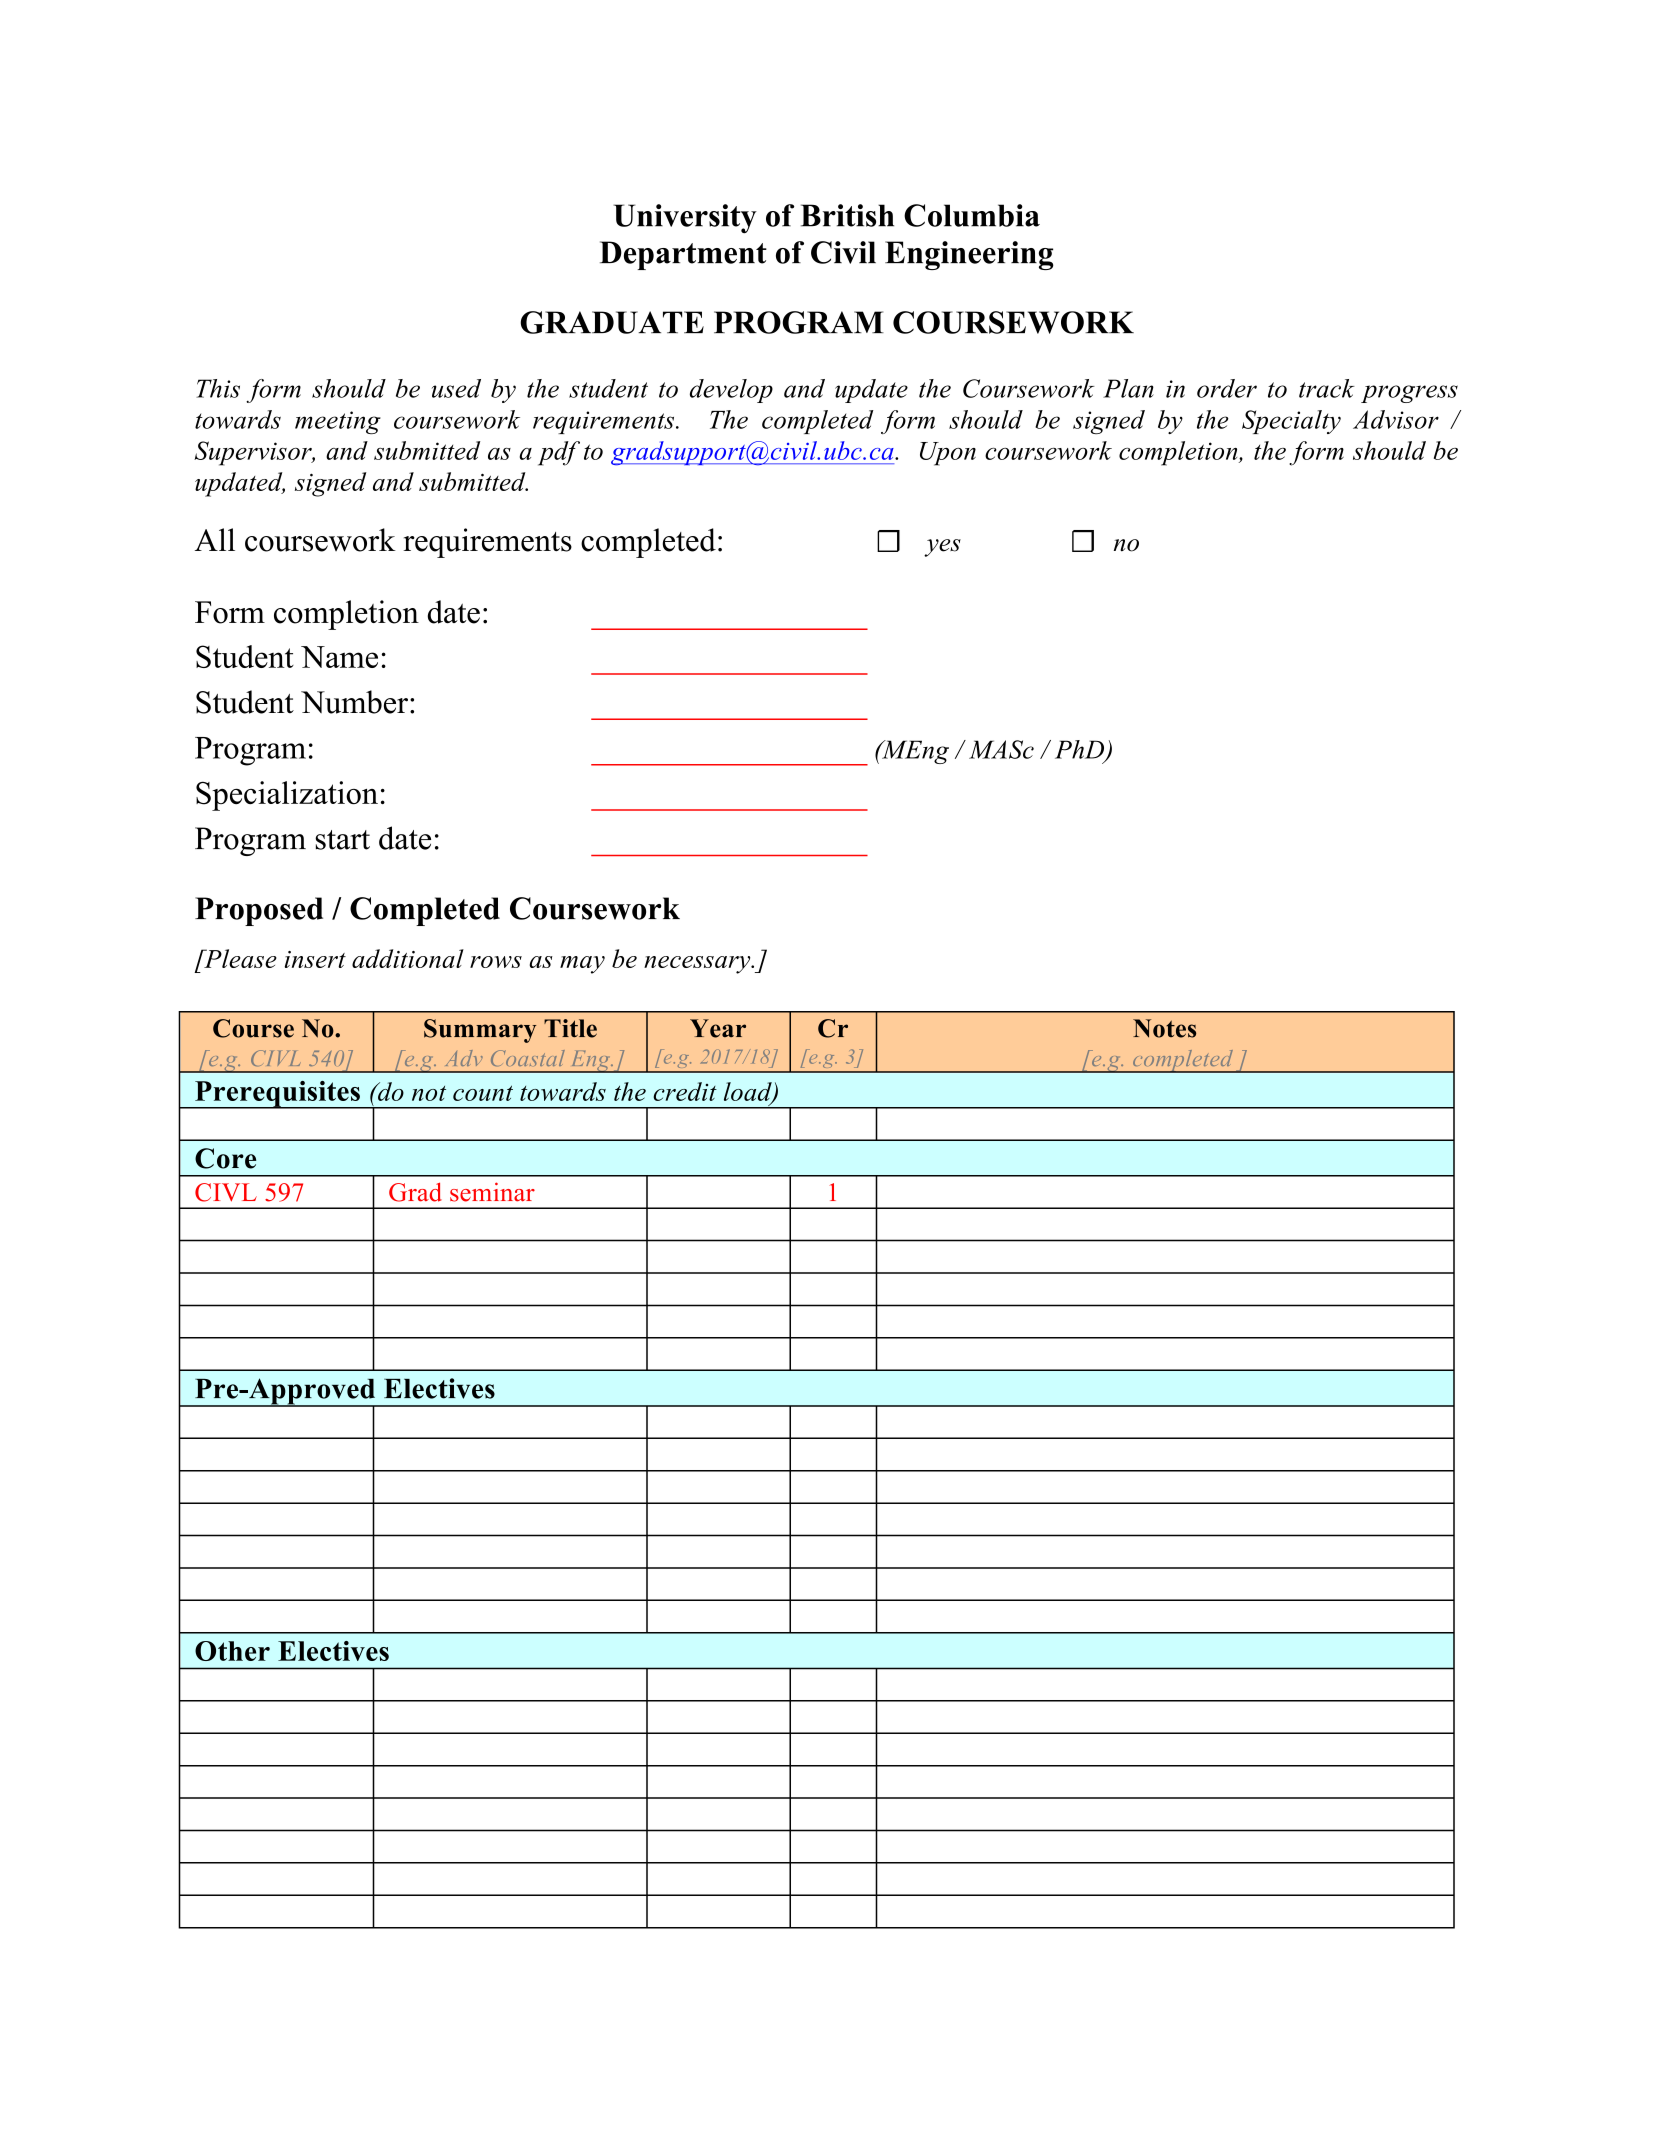  Describe the element at coordinates (456, 388) in the screenshot. I see `used` at that location.
